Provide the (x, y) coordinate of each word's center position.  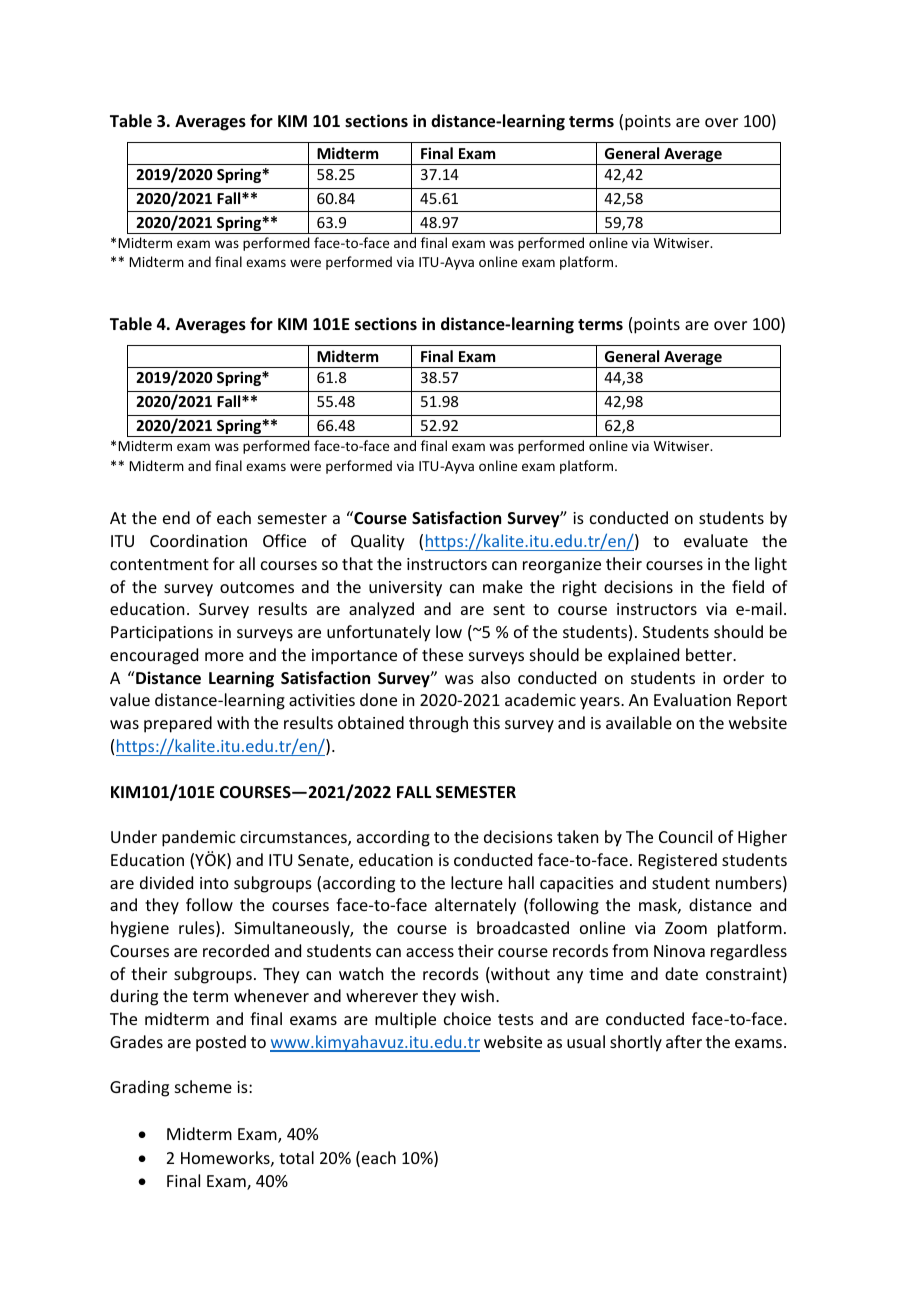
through (438, 724)
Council (685, 836)
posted (221, 1043)
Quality (378, 542)
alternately (475, 906)
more (224, 656)
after (684, 1041)
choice (467, 1018)
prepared (178, 724)
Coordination (198, 540)
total (296, 1157)
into (214, 883)
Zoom (686, 928)
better (710, 654)
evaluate (716, 540)
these (442, 654)
